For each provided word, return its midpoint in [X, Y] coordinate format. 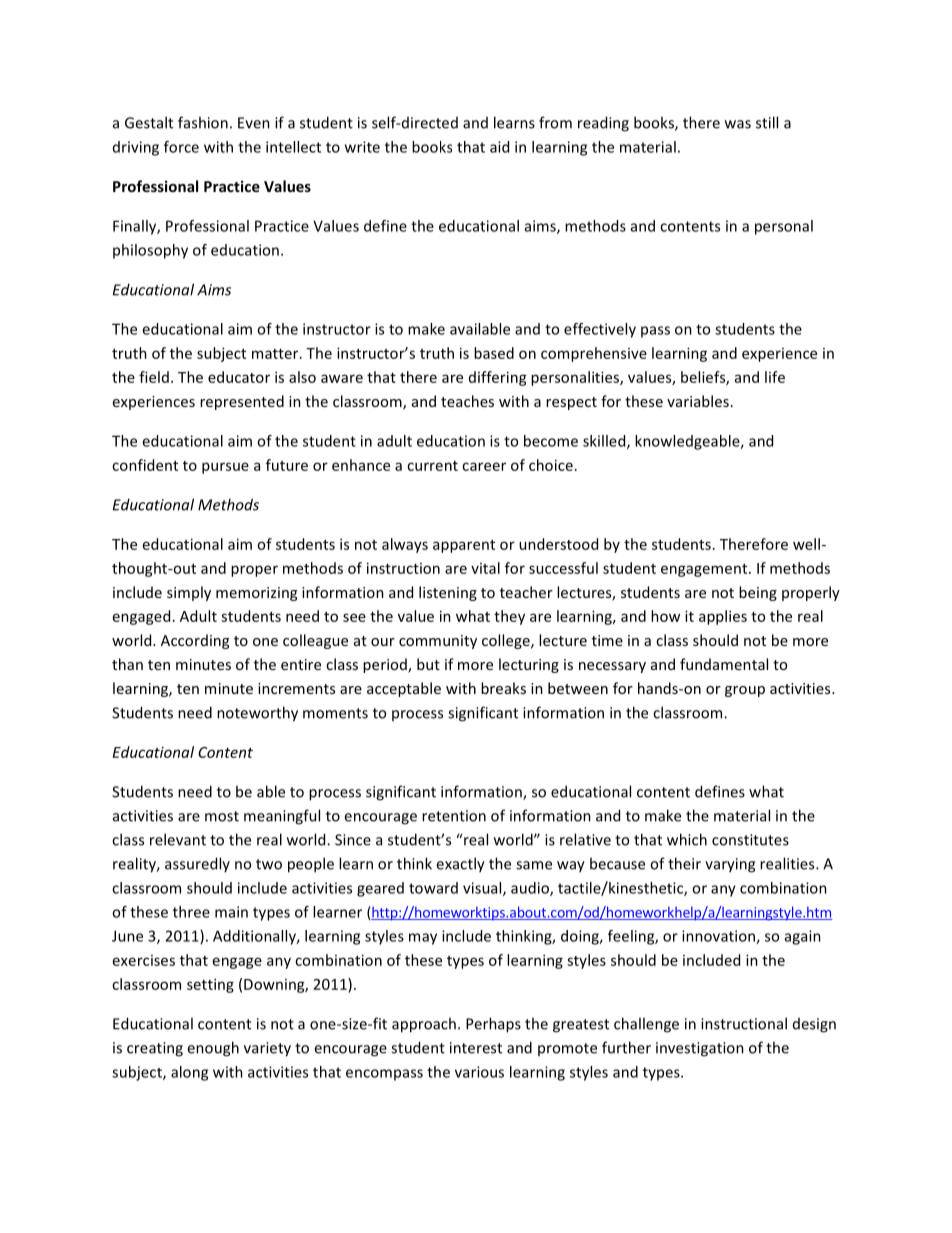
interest [476, 1048]
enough [213, 1049]
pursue [225, 468]
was [738, 124]
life [775, 377]
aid [499, 147]
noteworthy [257, 714]
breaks [503, 688]
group [745, 691]
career [484, 466]
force [181, 147]
